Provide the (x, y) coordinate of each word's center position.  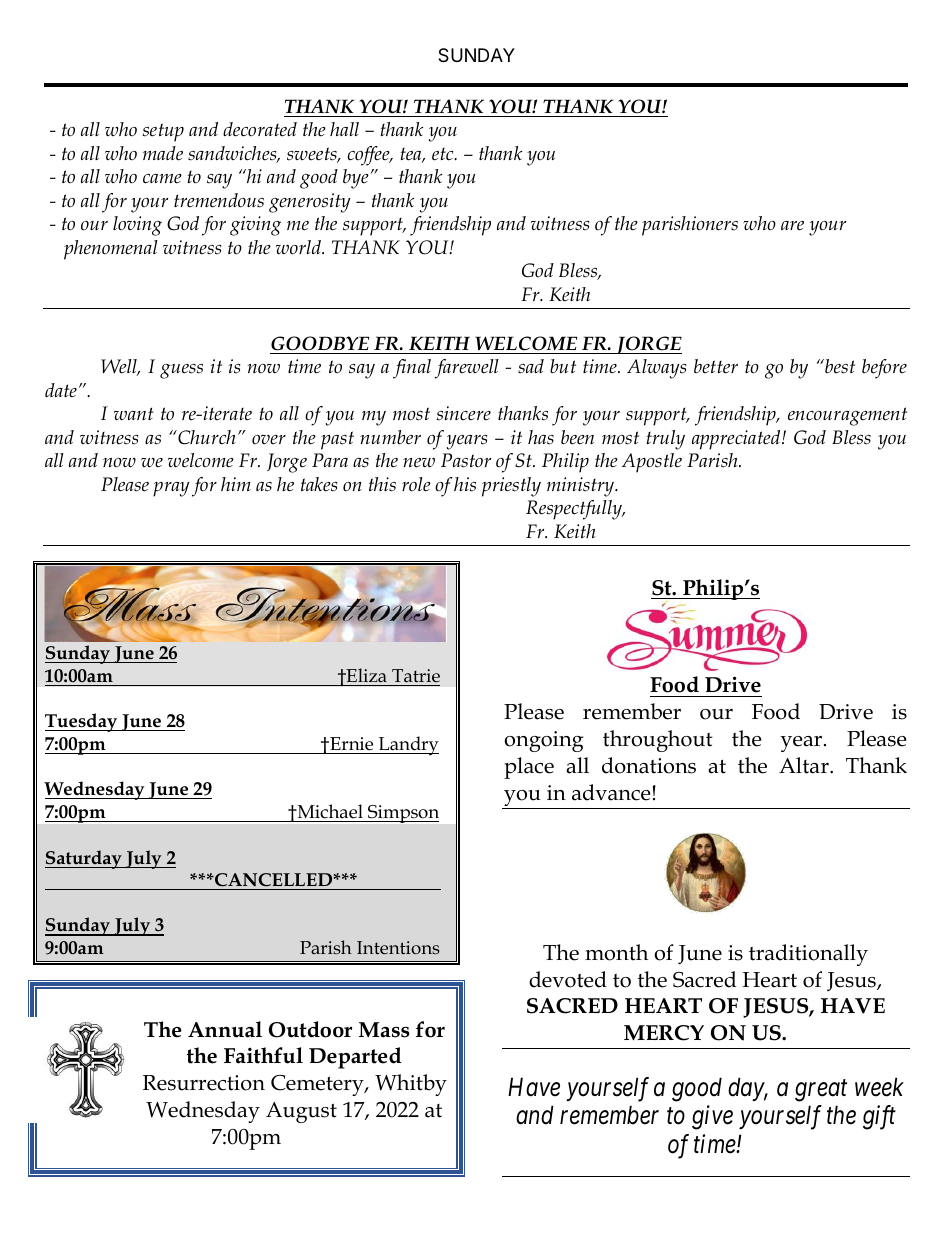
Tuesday (82, 722)
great (821, 1091)
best (839, 366)
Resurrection (204, 1083)
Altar (805, 765)
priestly (511, 487)
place (529, 768)
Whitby (411, 1085)
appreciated (737, 440)
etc (444, 154)
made (163, 153)
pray (171, 489)
